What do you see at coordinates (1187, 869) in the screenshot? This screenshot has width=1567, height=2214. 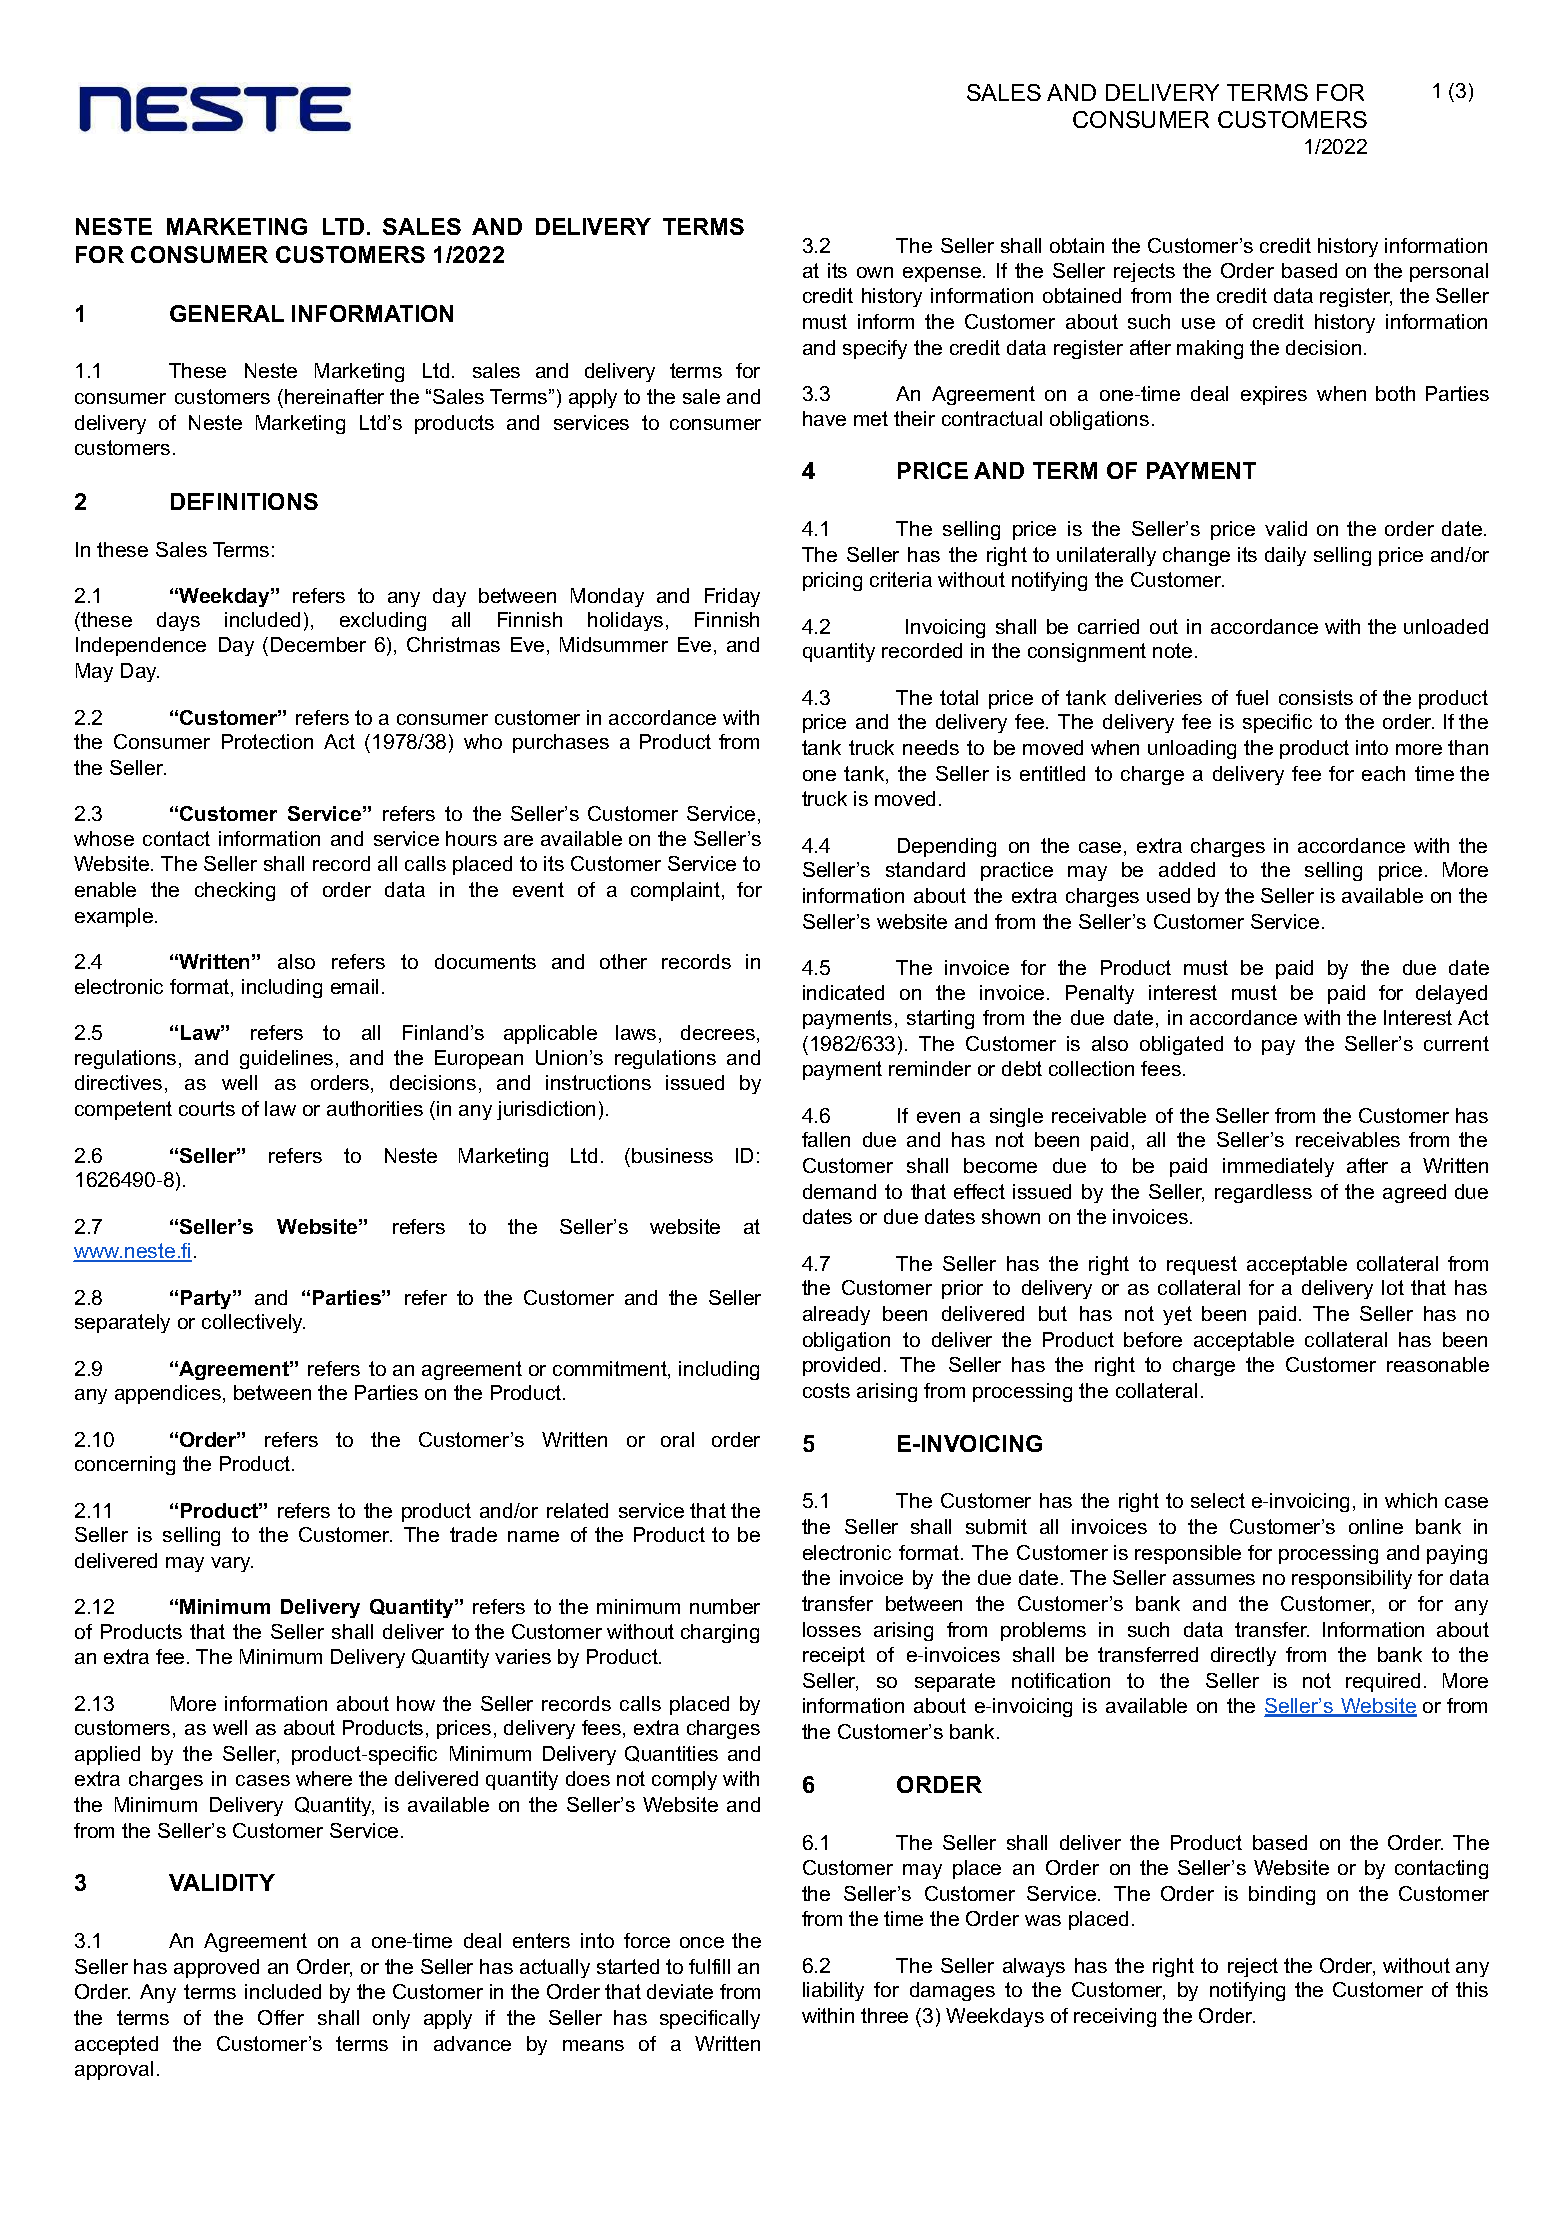 I see `added` at bounding box center [1187, 869].
